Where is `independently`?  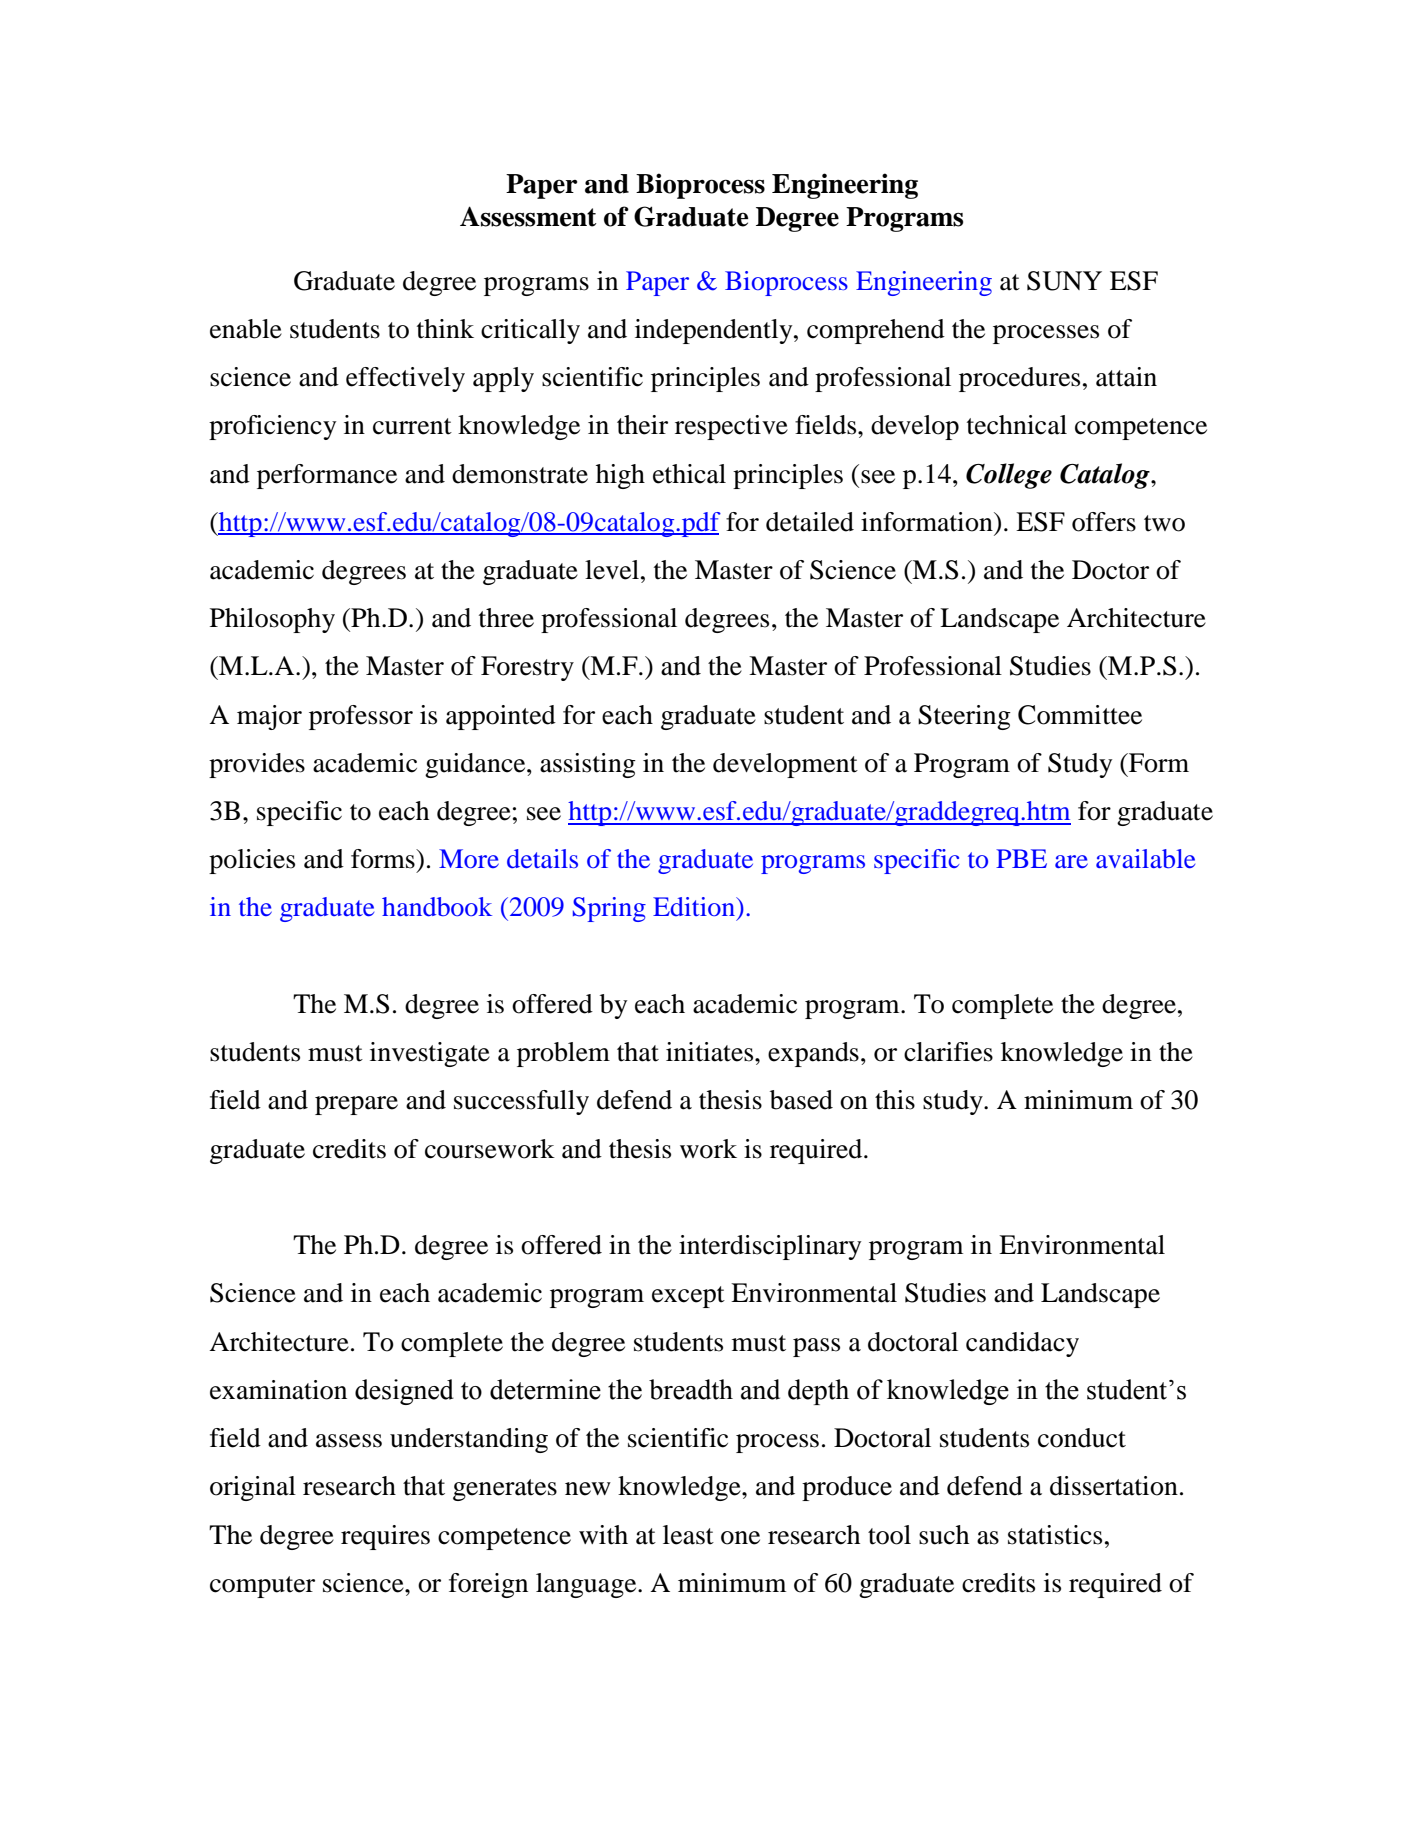 independently is located at coordinates (715, 331).
